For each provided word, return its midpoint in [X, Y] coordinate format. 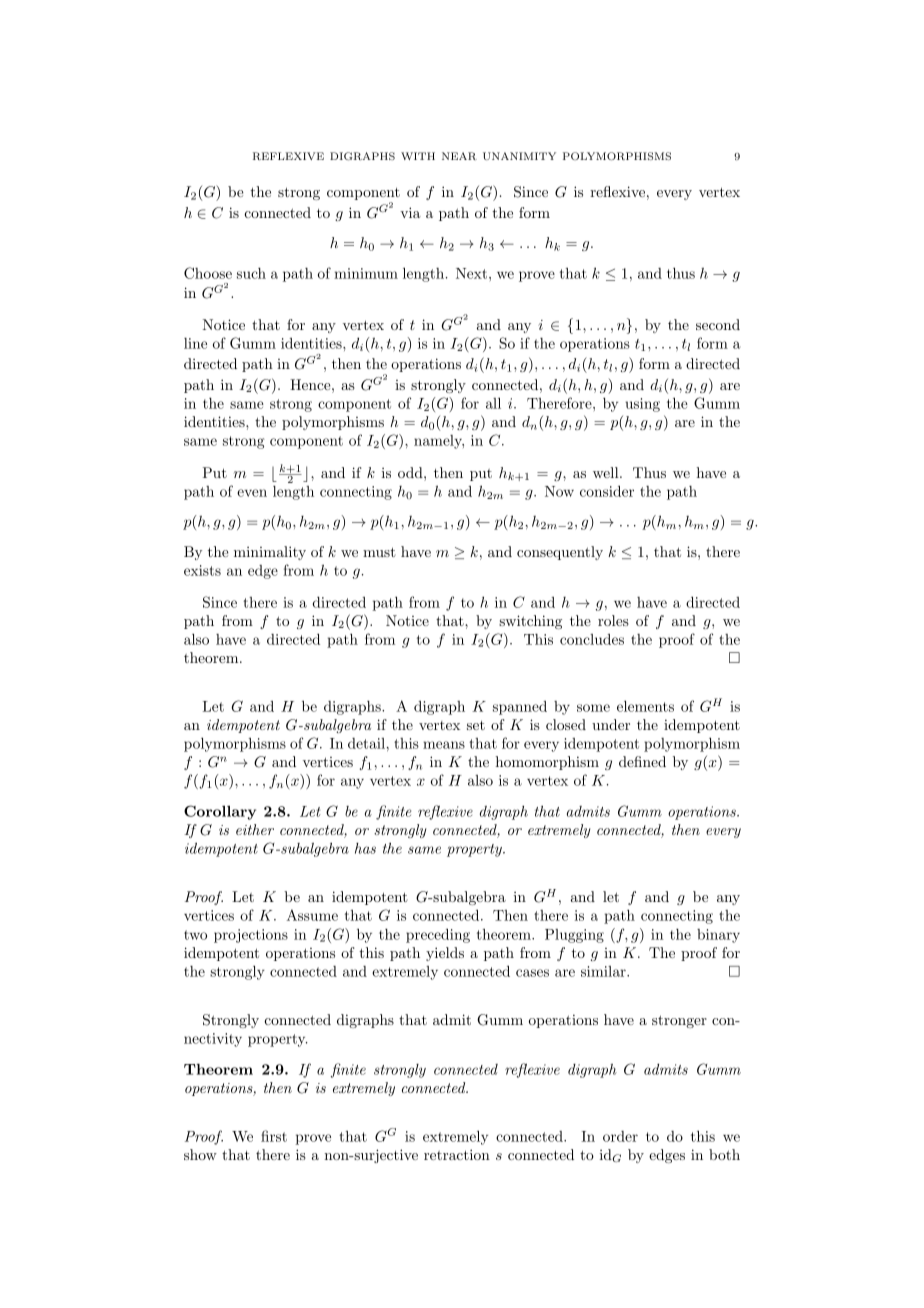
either [255, 829]
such [251, 273]
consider [607, 491]
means [444, 745]
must [379, 552]
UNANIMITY [519, 156]
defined [642, 761]
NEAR [459, 156]
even [252, 493]
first [274, 1136]
